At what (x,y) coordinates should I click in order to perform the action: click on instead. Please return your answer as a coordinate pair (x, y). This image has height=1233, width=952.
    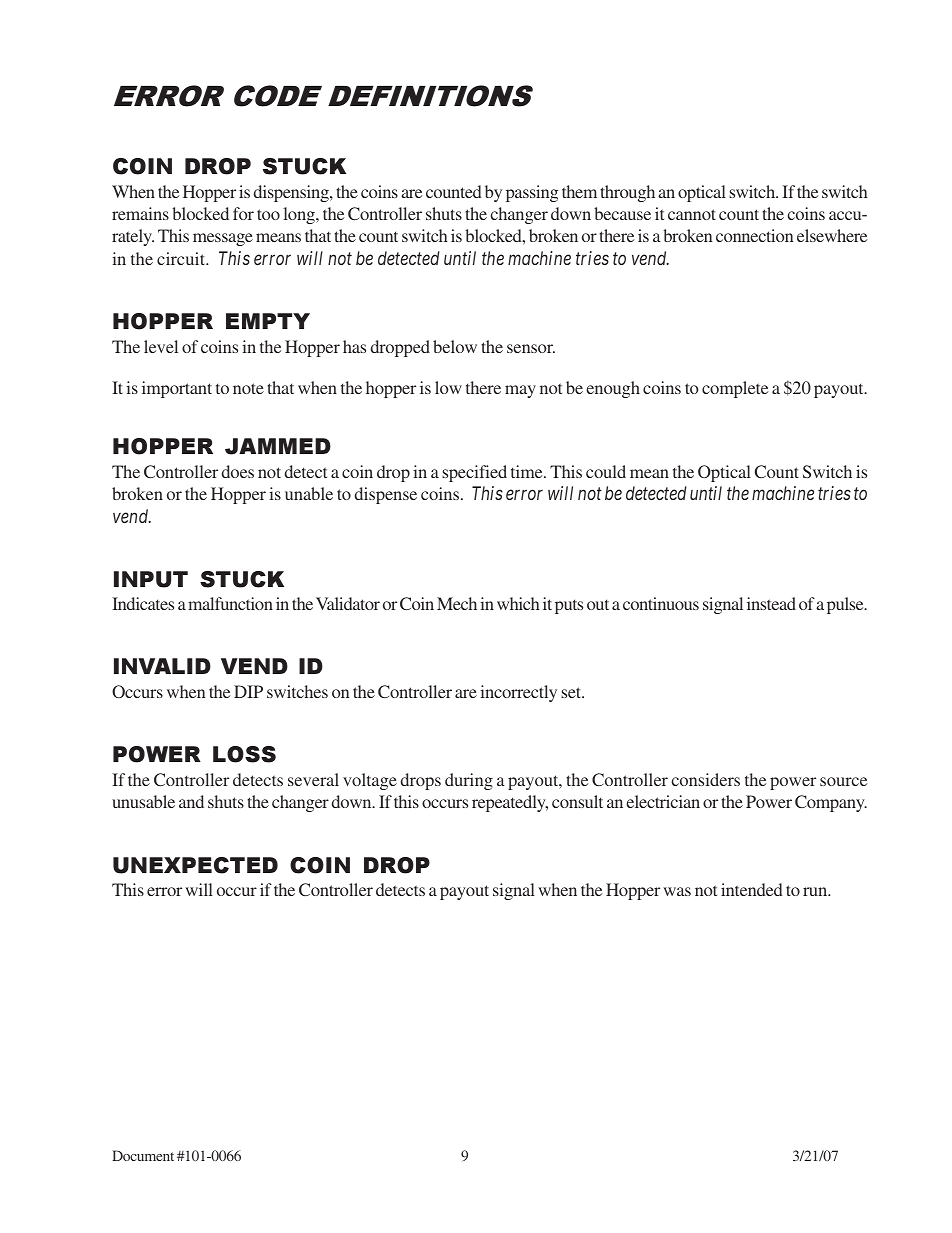
    Looking at the image, I should click on (771, 603).
